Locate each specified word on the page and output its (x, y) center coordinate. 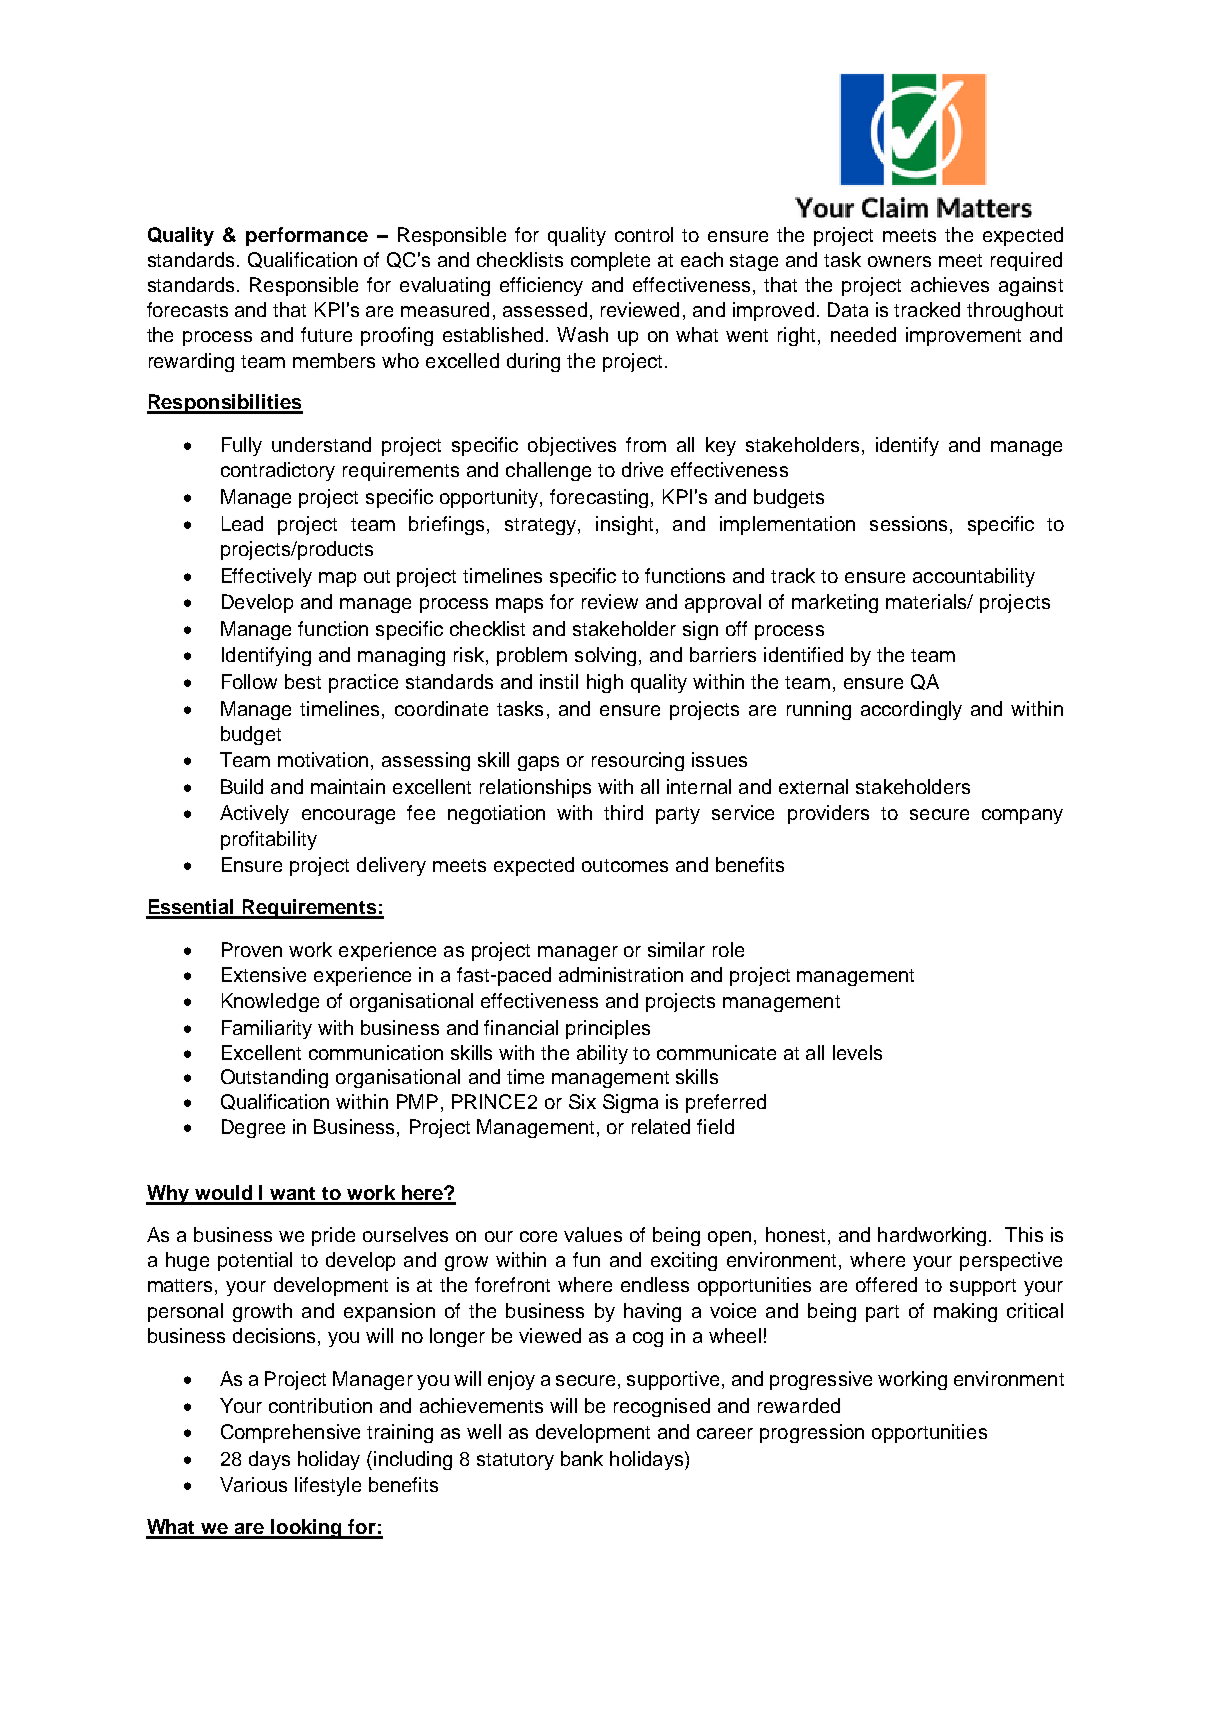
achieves (950, 284)
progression (812, 1433)
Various (253, 1484)
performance (307, 236)
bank (582, 1458)
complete (610, 261)
